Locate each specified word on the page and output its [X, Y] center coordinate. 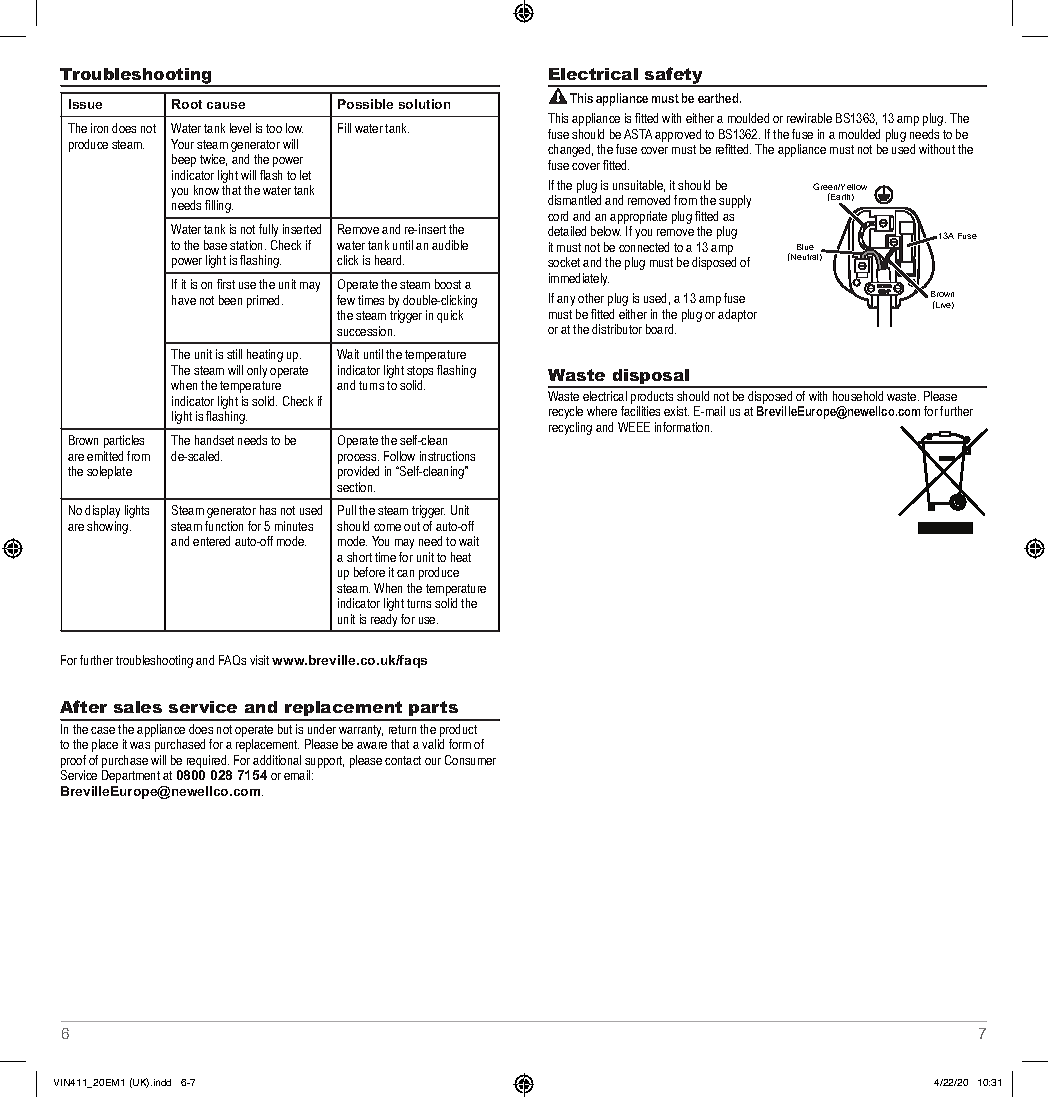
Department [131, 776]
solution [424, 104]
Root [187, 104]
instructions [447, 456]
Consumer [470, 760]
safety [674, 76]
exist [676, 411]
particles [124, 441]
